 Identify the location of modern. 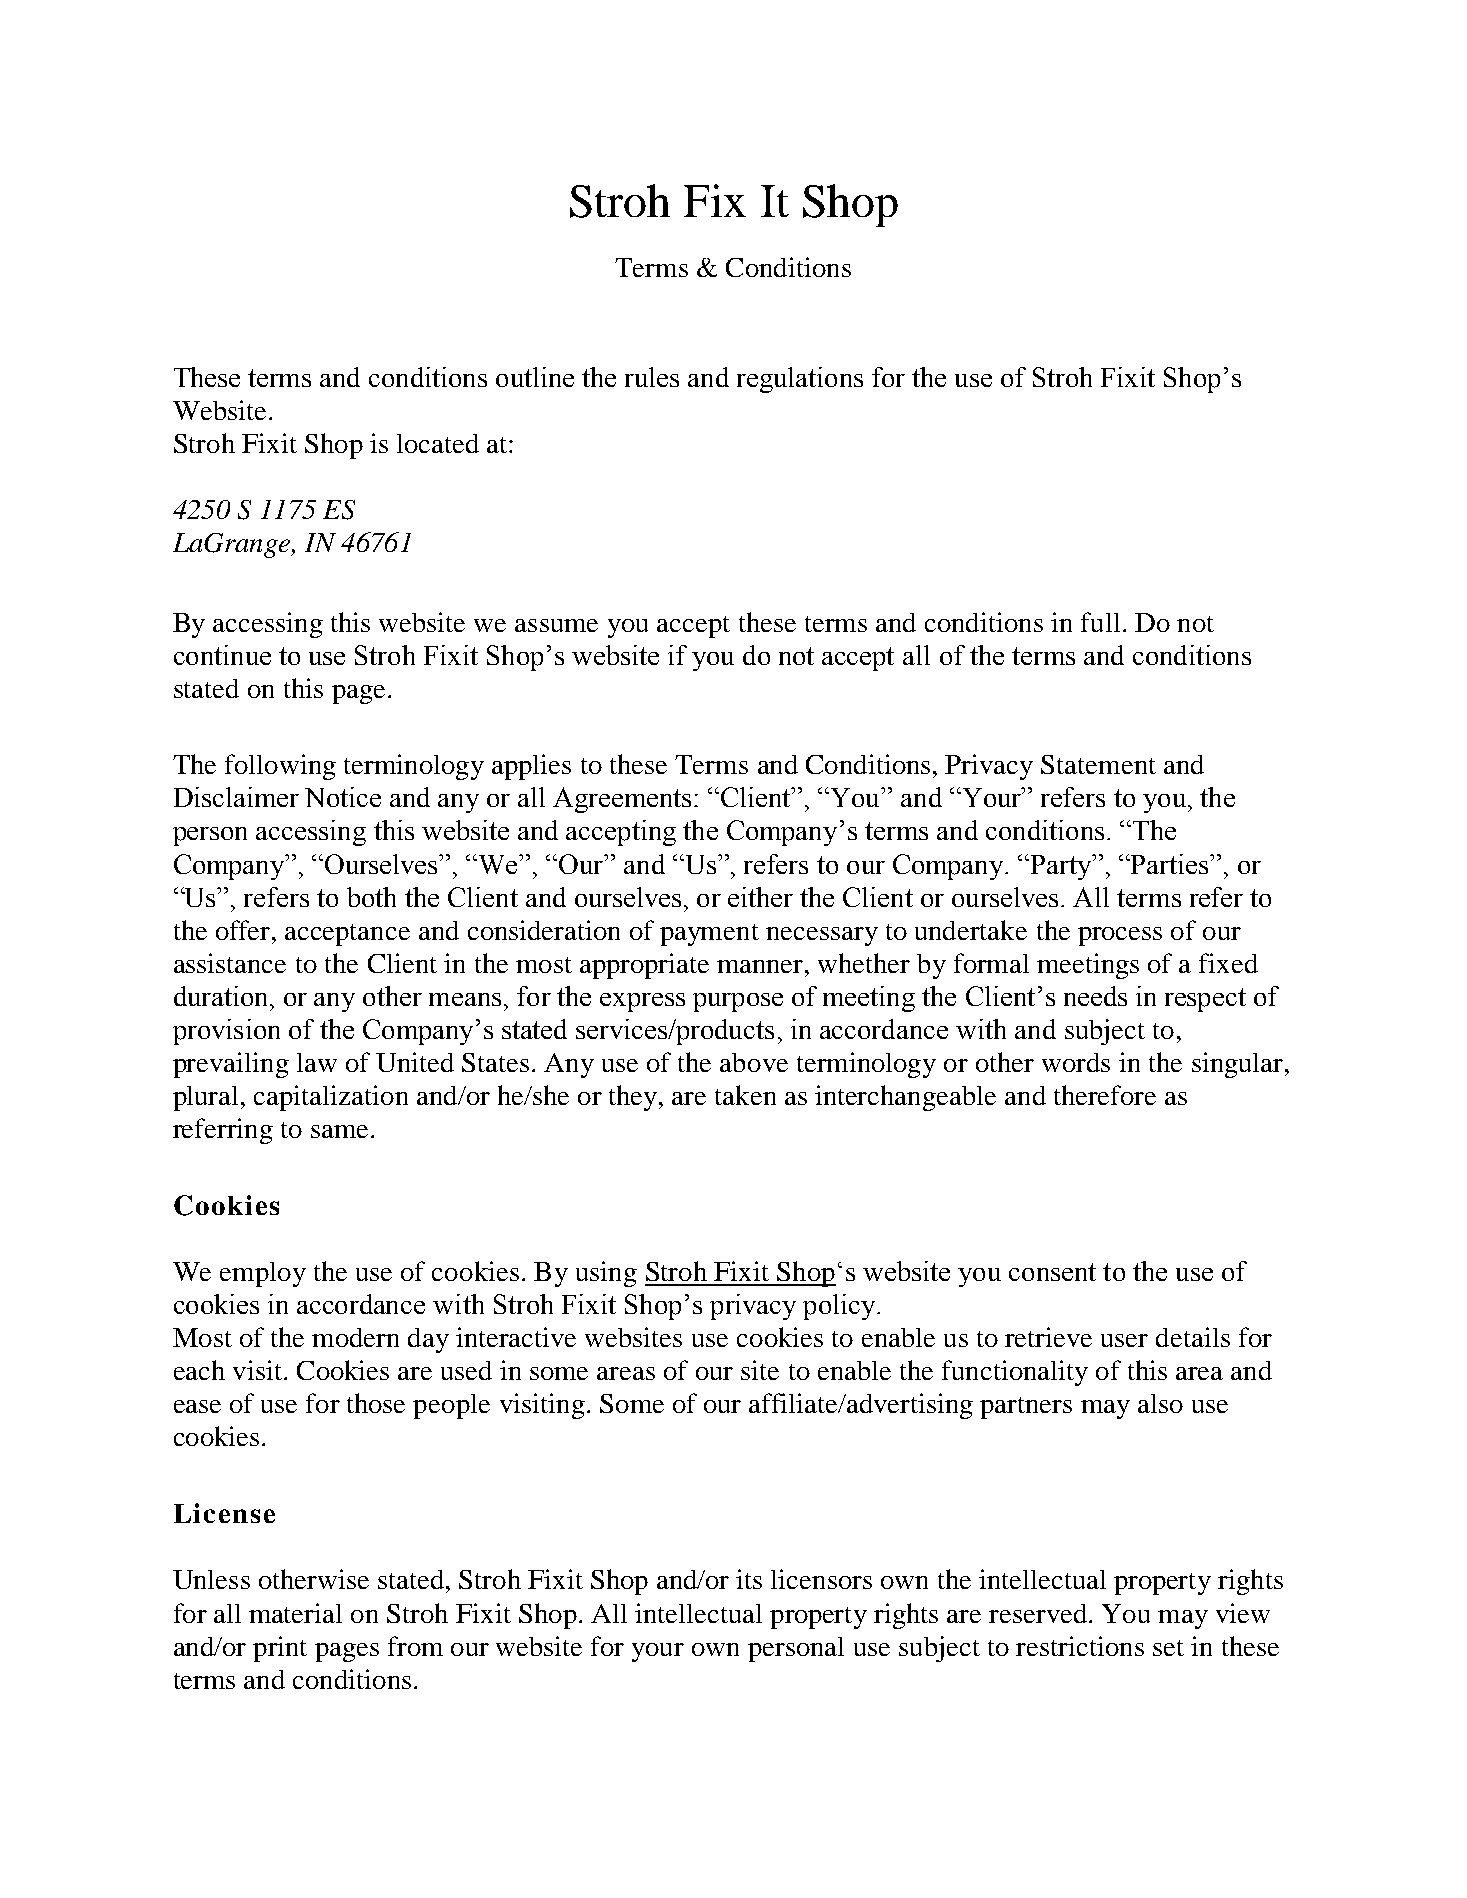
(355, 1337).
